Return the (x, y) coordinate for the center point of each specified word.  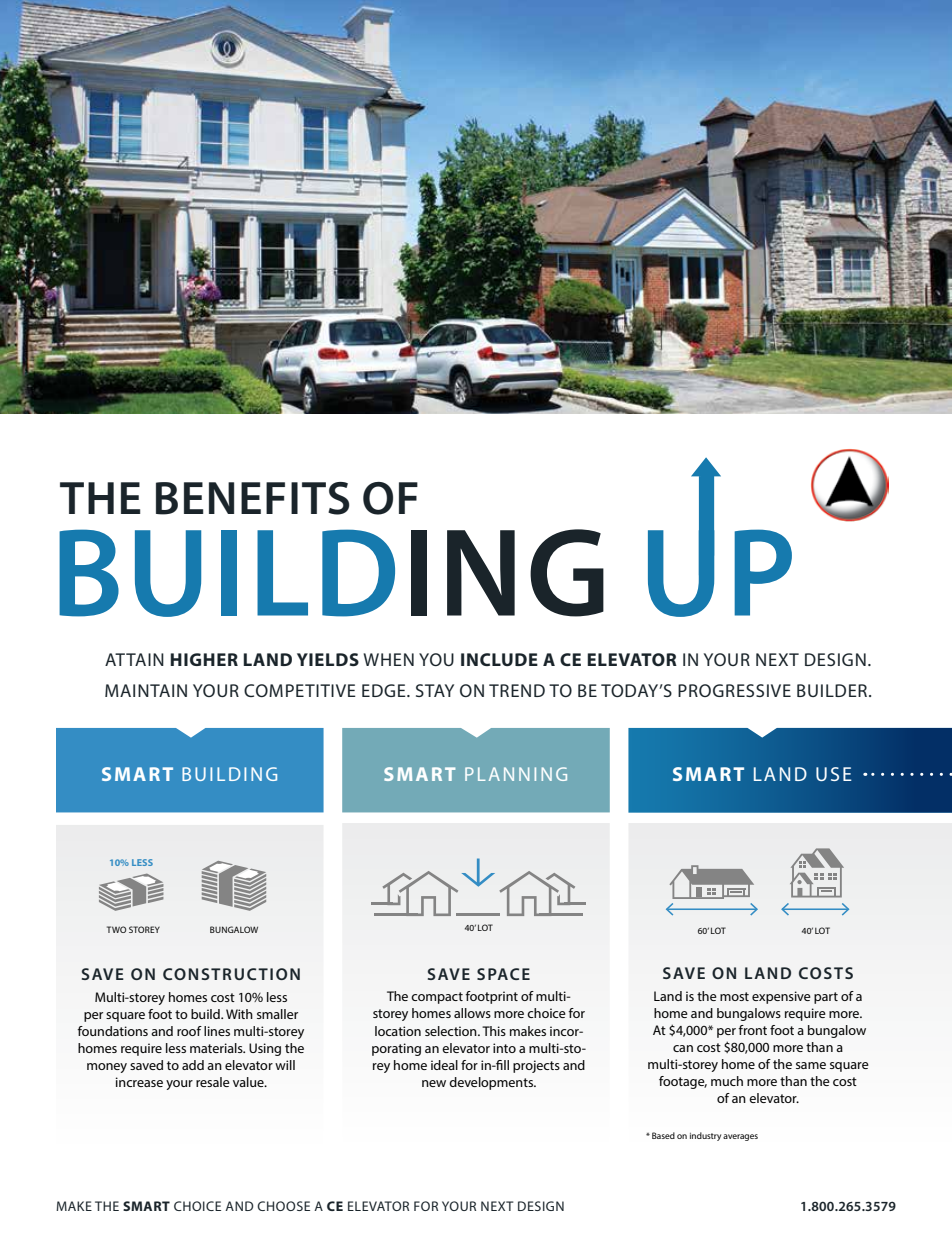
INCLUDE (499, 659)
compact (437, 998)
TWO (116, 929)
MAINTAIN (146, 690)
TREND (517, 690)
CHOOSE (283, 1206)
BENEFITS (253, 498)
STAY (435, 690)
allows (472, 1013)
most (734, 996)
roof (189, 1031)
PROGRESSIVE (734, 690)
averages (740, 1137)
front (752, 1030)
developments (492, 1083)
